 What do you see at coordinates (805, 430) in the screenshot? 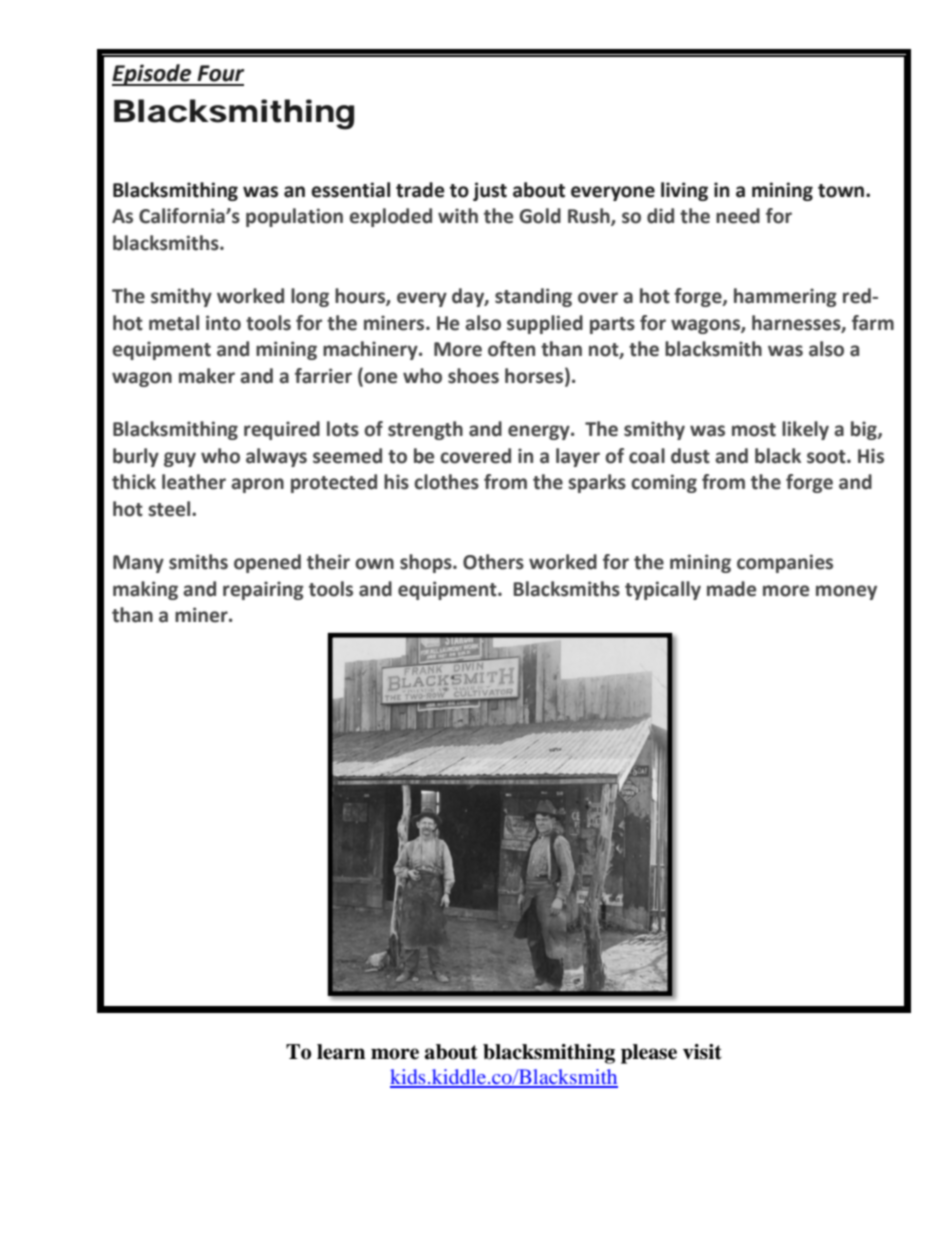
I see `likely` at bounding box center [805, 430].
